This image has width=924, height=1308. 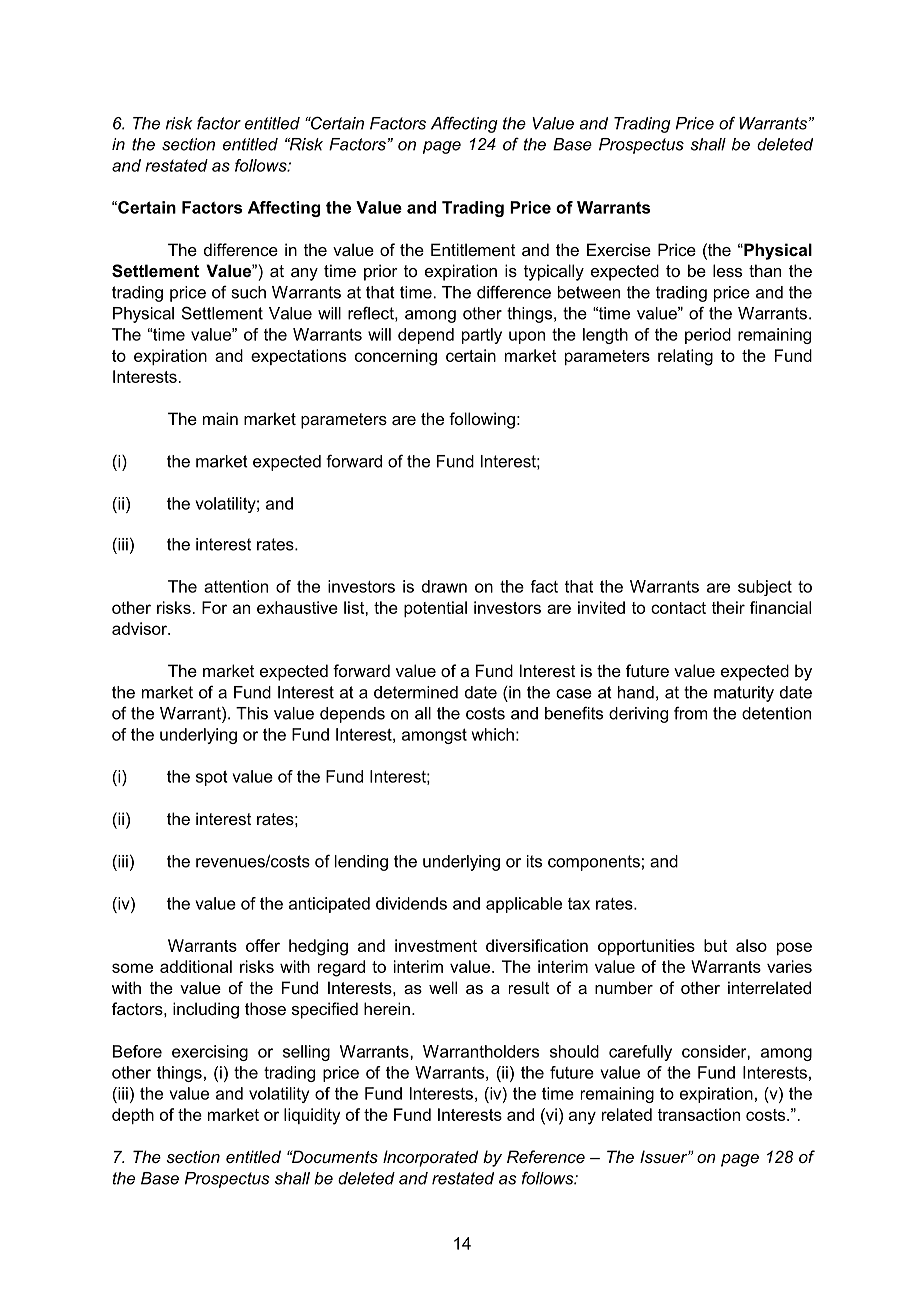 What do you see at coordinates (546, 1156) in the image?
I see `Reference` at bounding box center [546, 1156].
